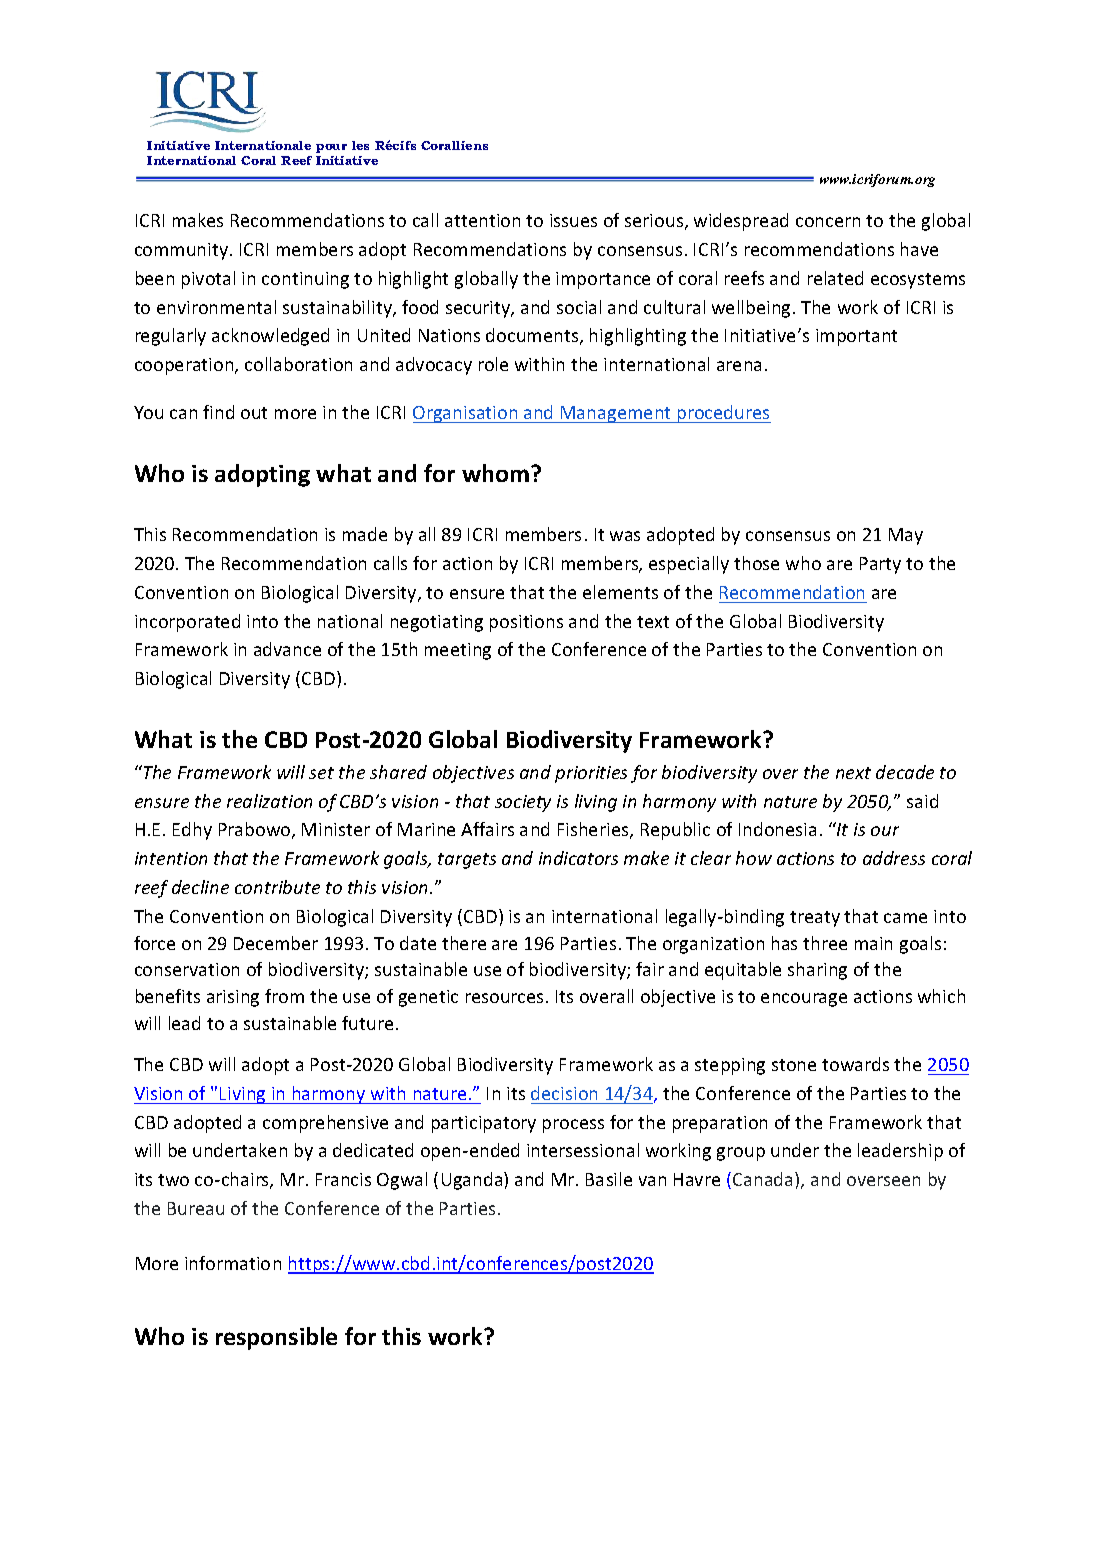 The width and height of the screenshot is (1108, 1566). I want to click on pour, so click(331, 148).
